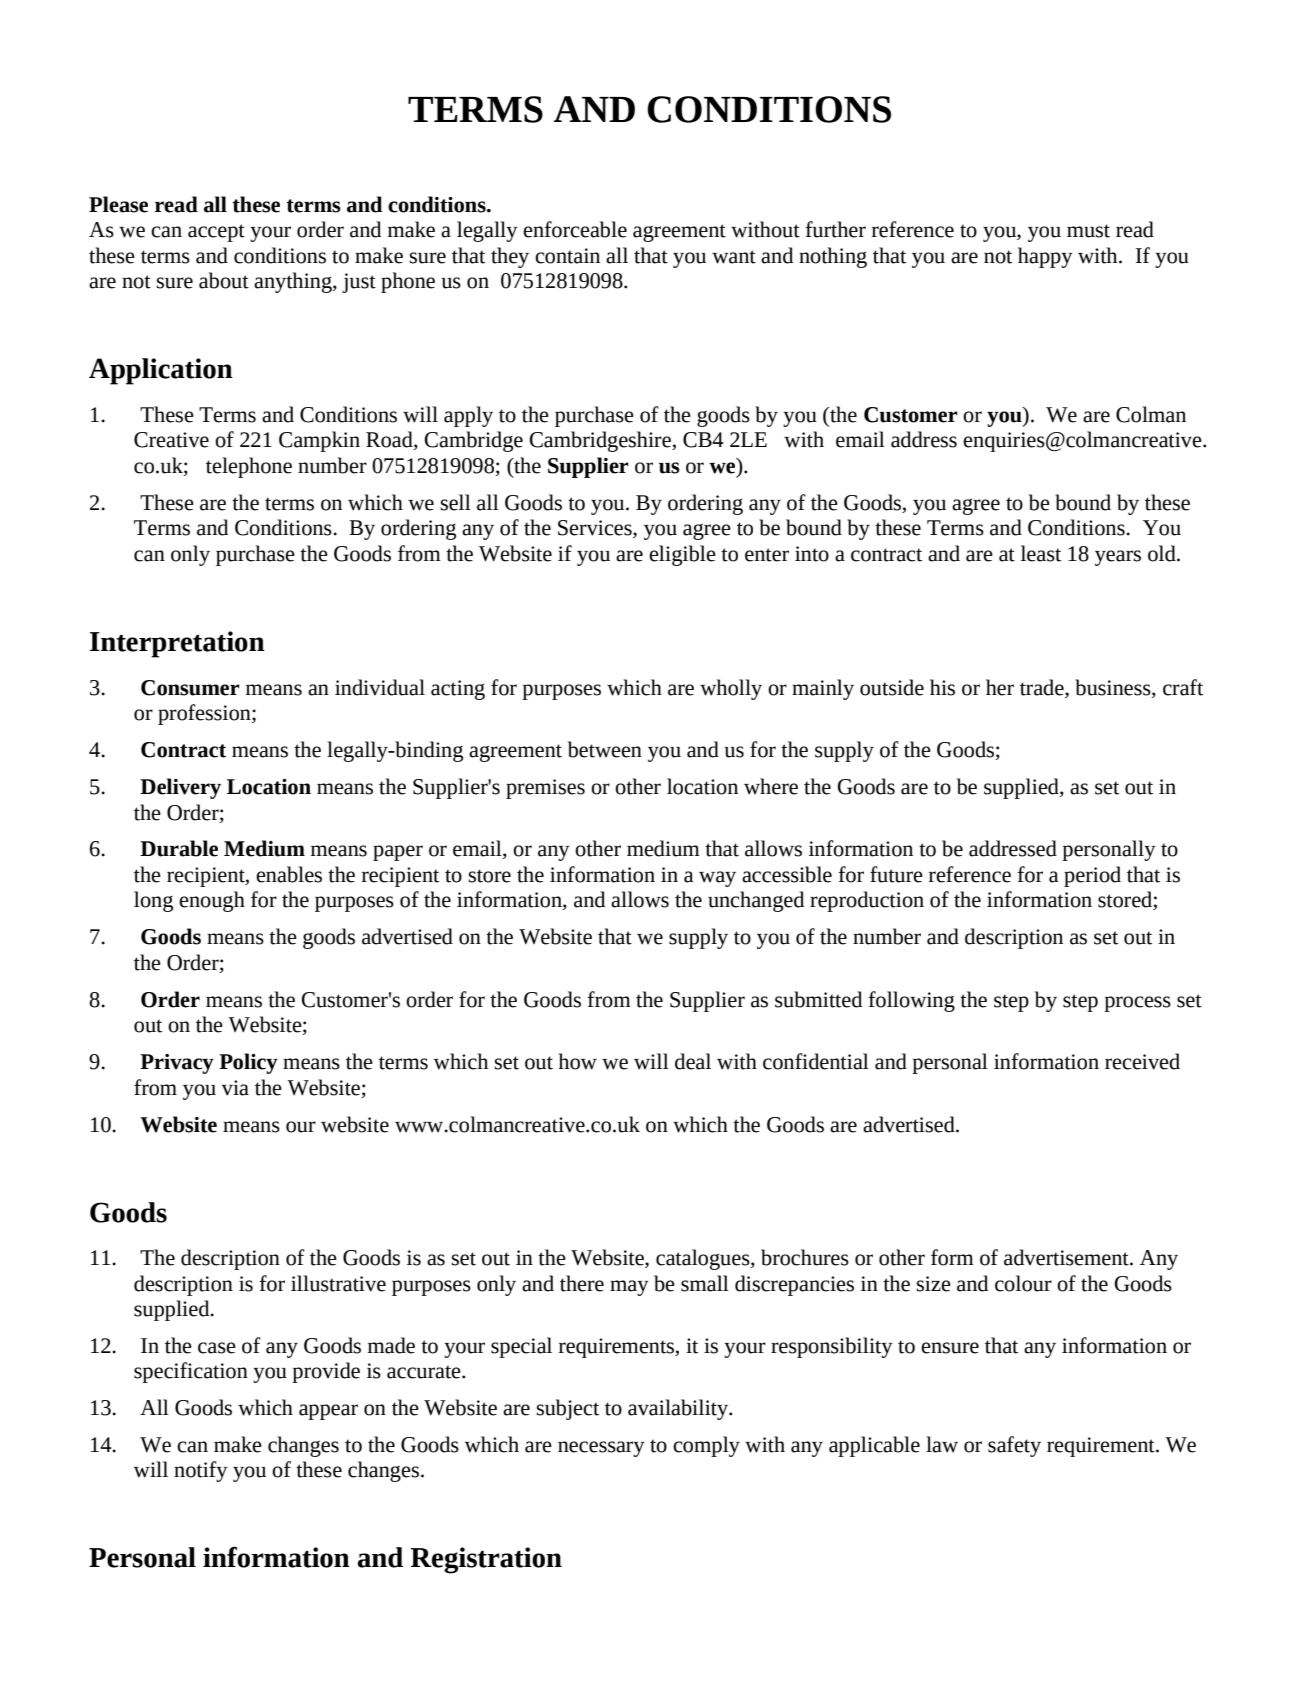  What do you see at coordinates (682, 555) in the screenshot?
I see `eligible` at bounding box center [682, 555].
